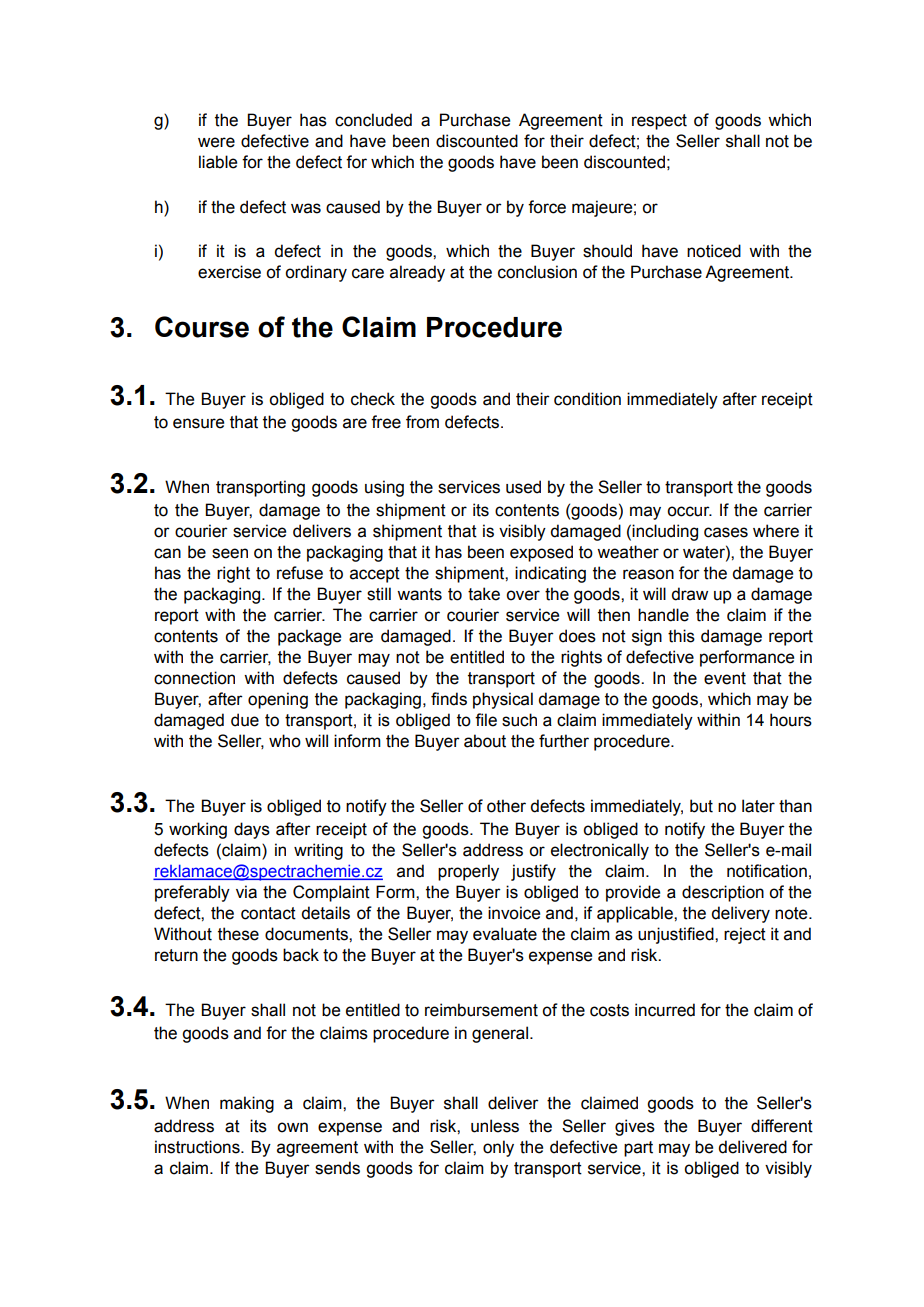 Image resolution: width=924 pixels, height=1307 pixels. I want to click on force, so click(547, 207).
